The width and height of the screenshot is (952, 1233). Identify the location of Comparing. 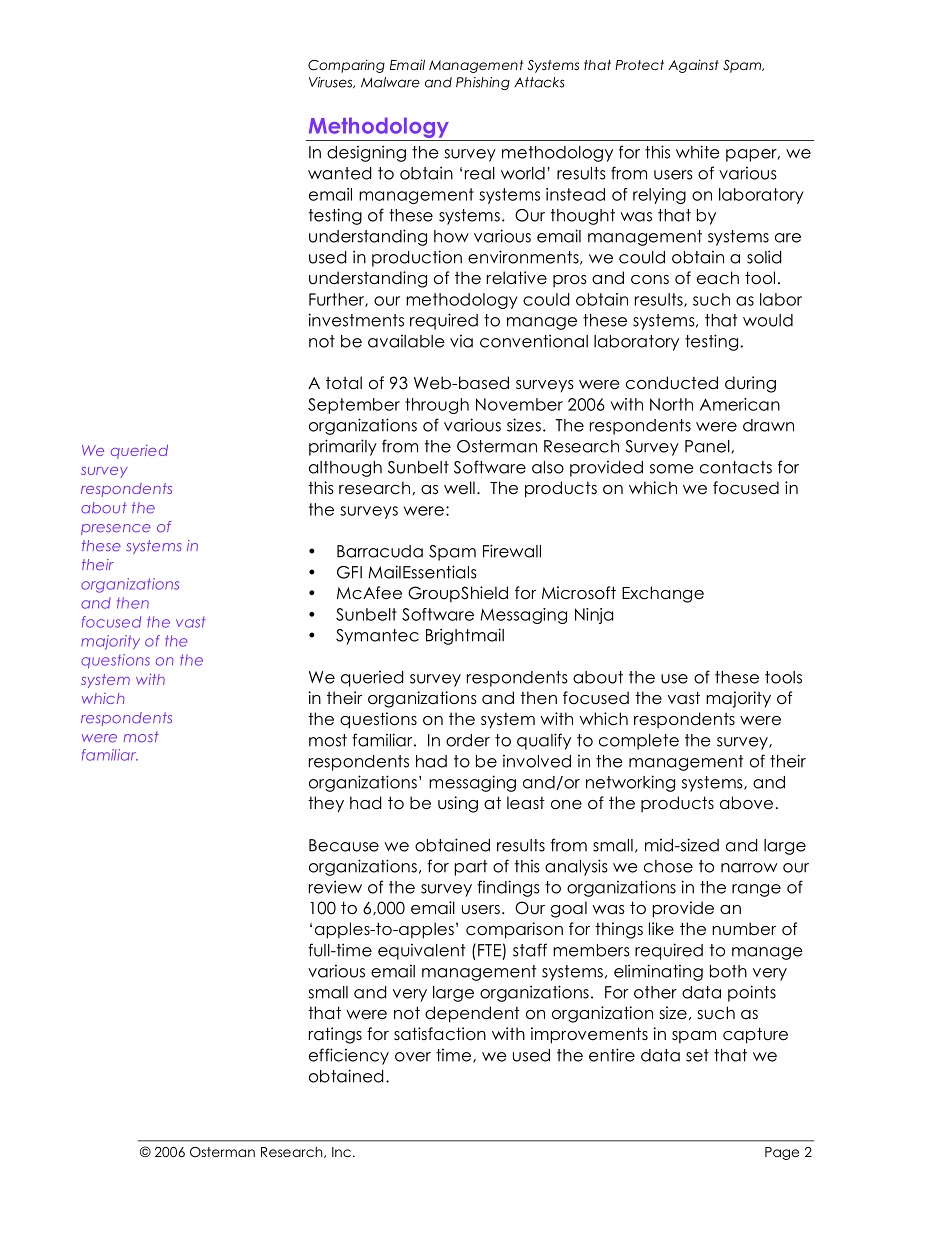
(346, 66).
